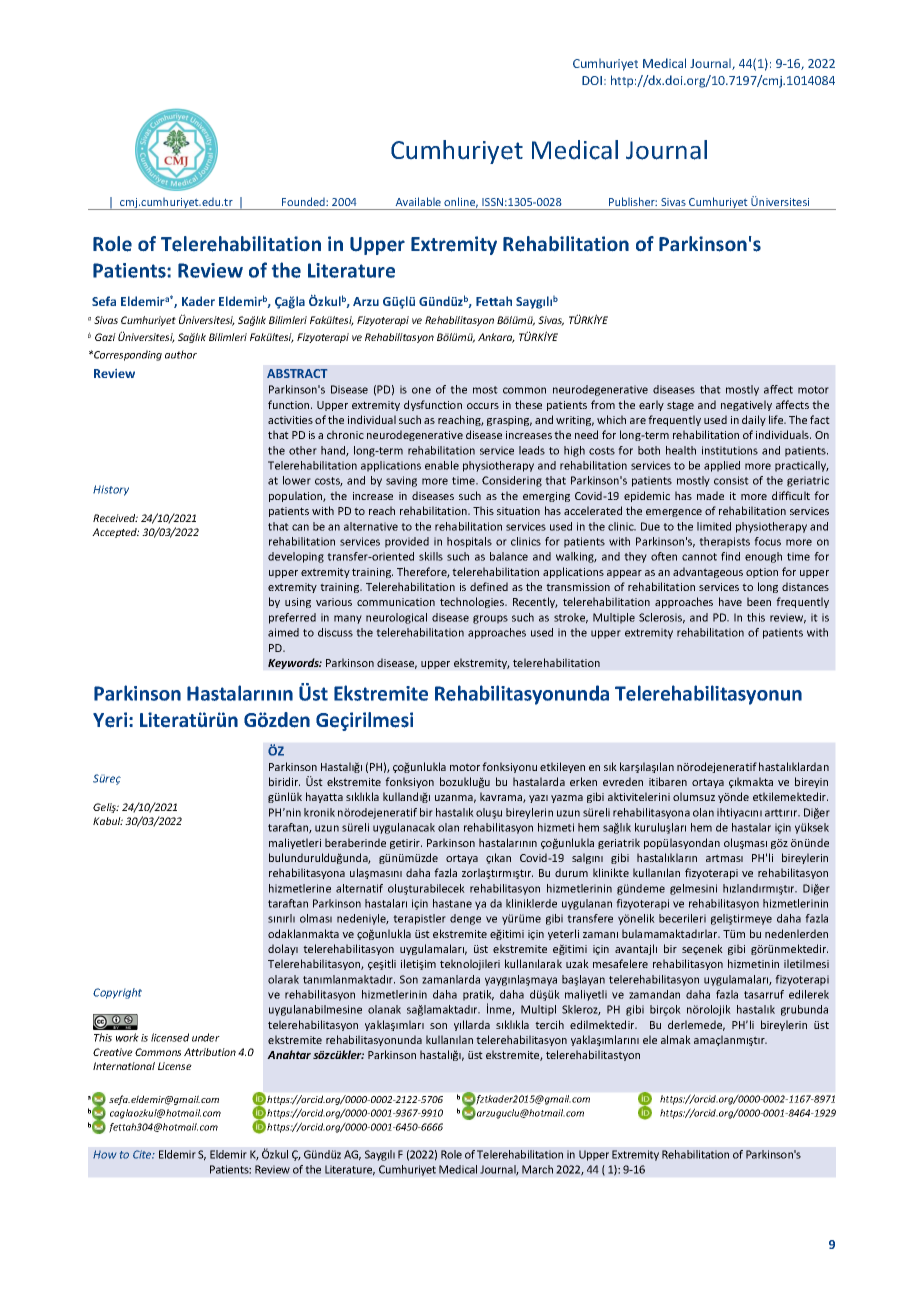 This page has width=924, height=1308. Describe the element at coordinates (104, 1154) in the page. I see `How` at that location.
